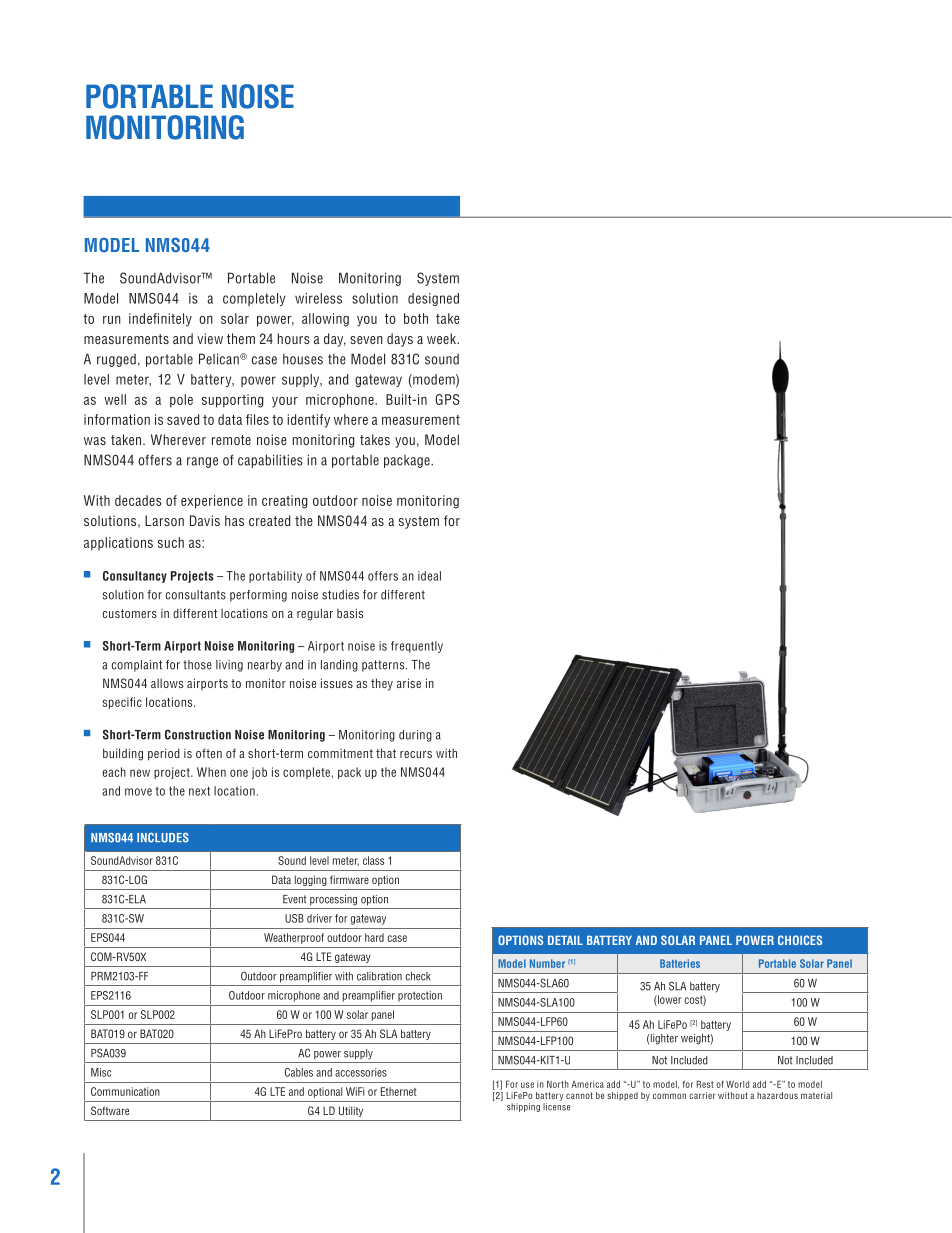 The height and width of the document is (1233, 952). Describe the element at coordinates (409, 683) in the document. I see `arise` at that location.
